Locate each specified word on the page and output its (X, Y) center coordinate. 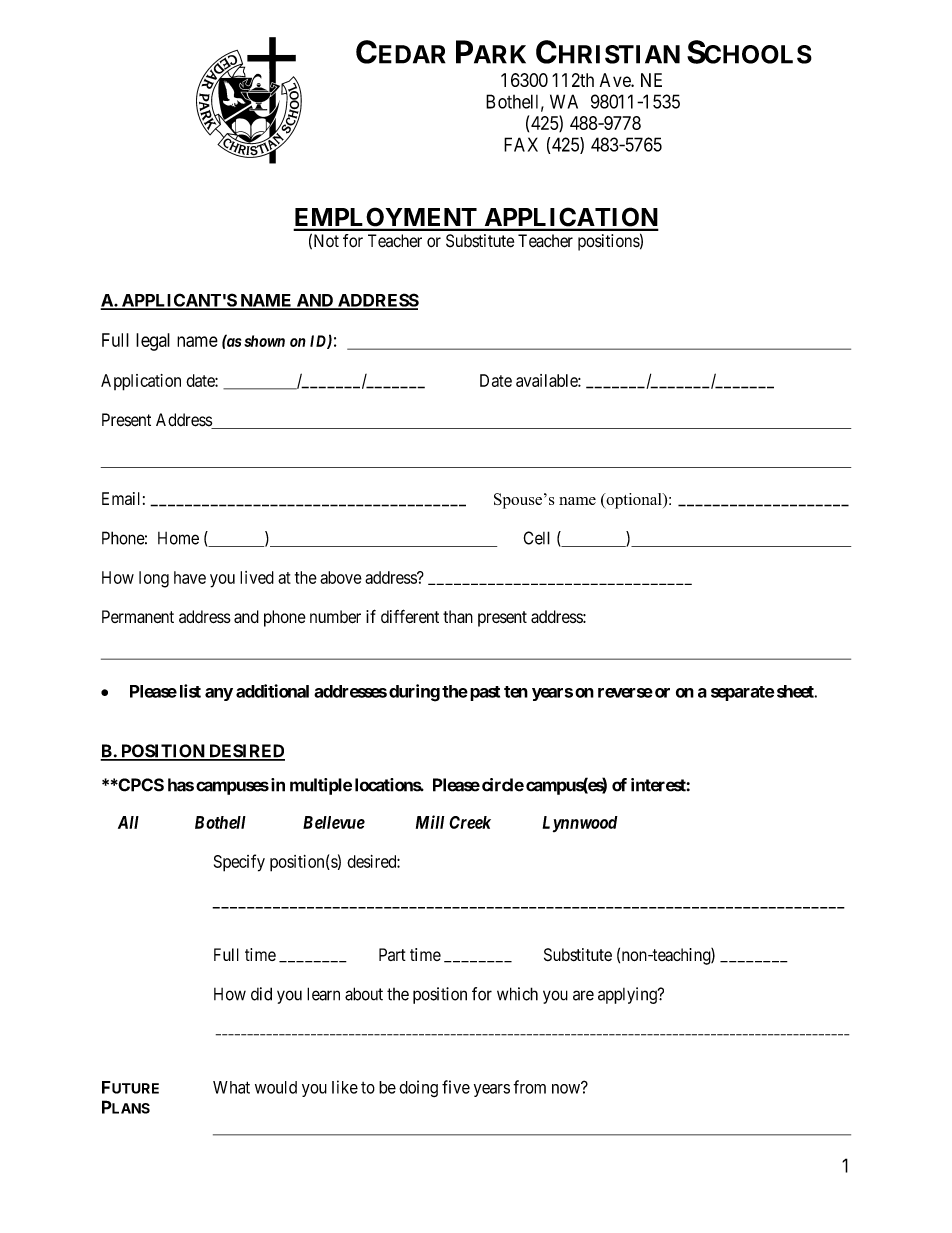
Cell (537, 538)
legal (153, 342)
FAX (521, 144)
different (410, 616)
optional (634, 501)
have (190, 577)
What (231, 1087)
